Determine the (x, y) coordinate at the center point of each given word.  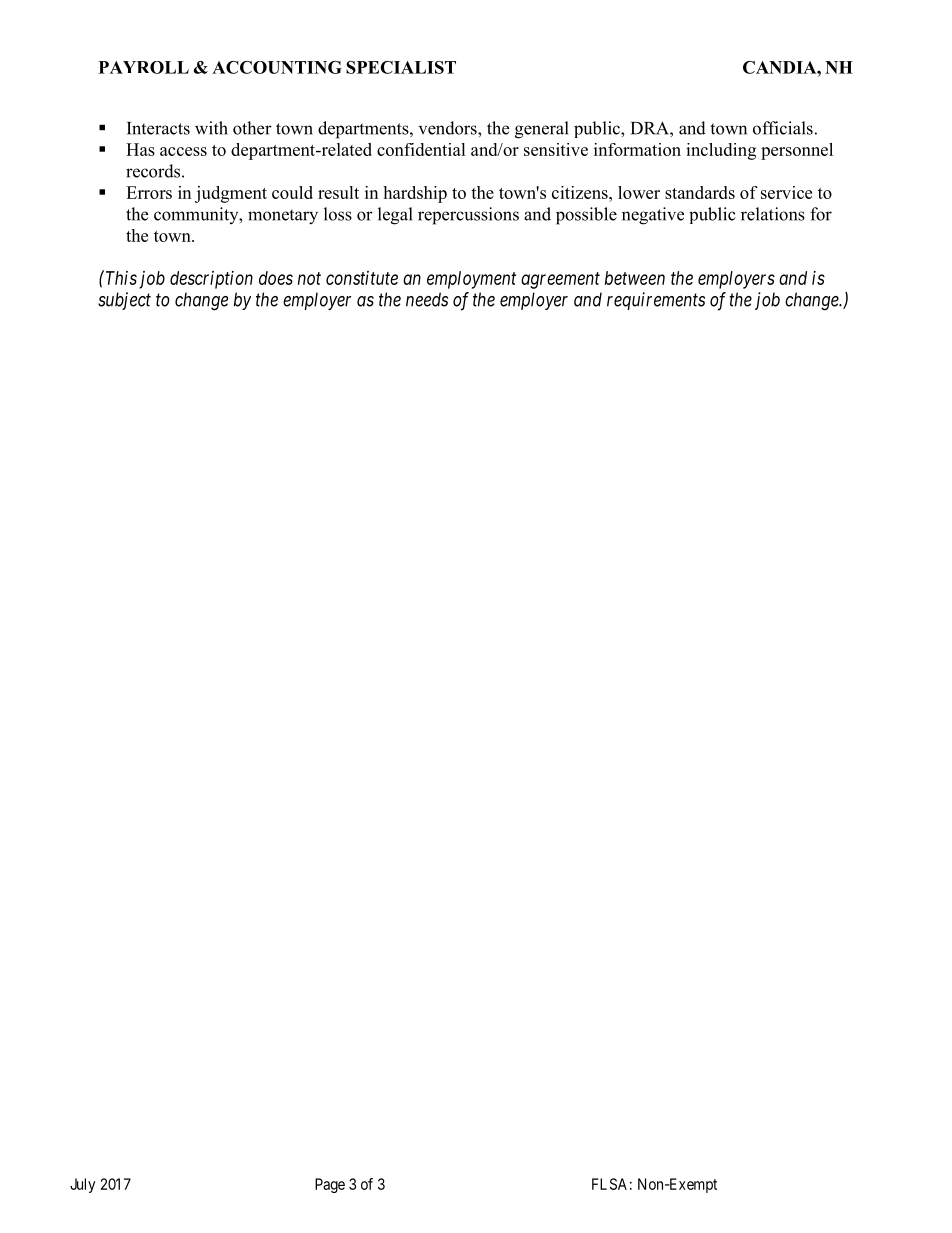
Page (330, 1185)
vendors (449, 128)
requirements (656, 301)
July (82, 1185)
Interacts (158, 128)
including (721, 151)
